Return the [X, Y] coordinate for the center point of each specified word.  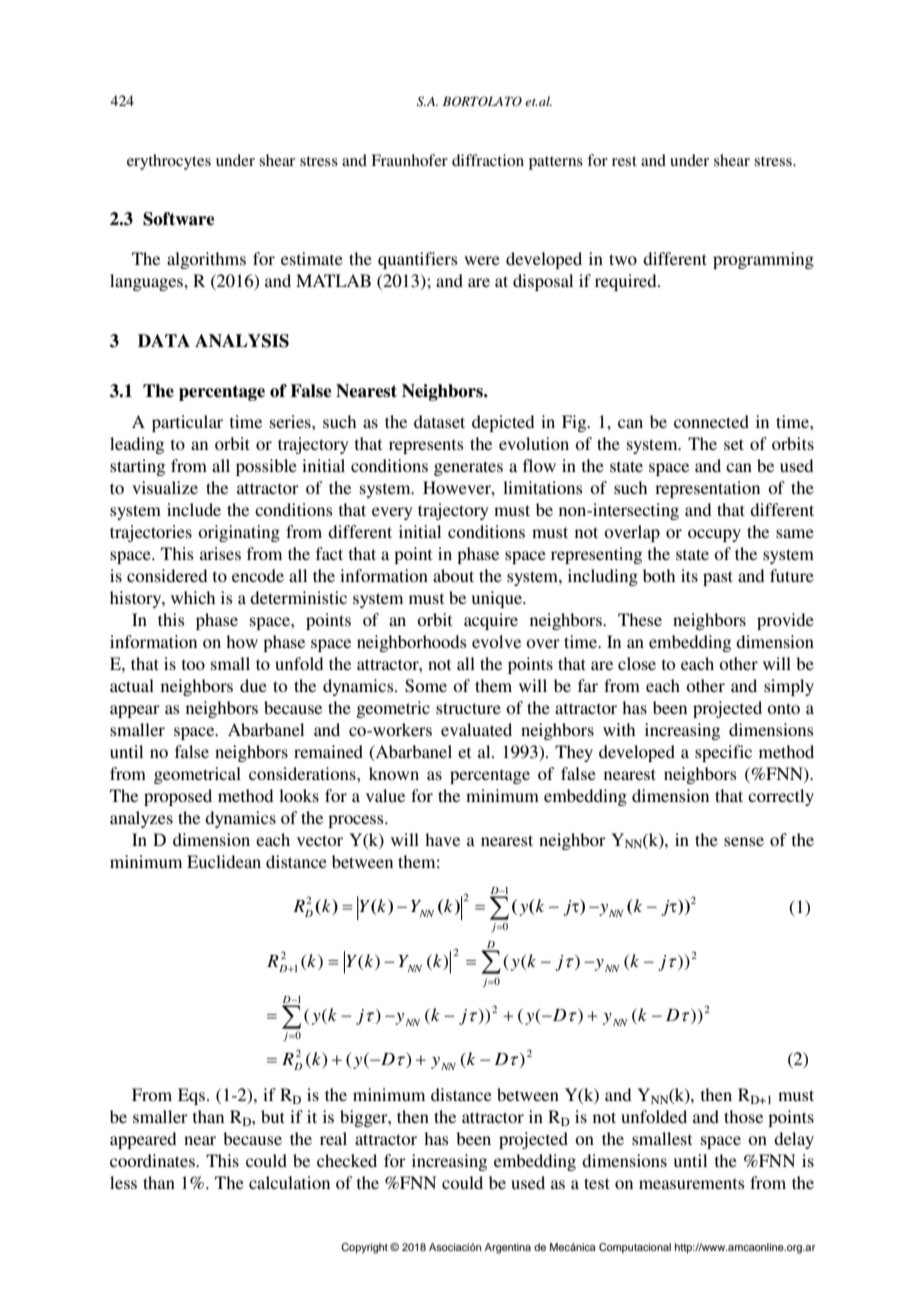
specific [723, 753]
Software [178, 219]
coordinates [153, 1160]
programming [763, 260]
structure [468, 708]
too [193, 664]
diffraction [488, 160]
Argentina [508, 1248]
